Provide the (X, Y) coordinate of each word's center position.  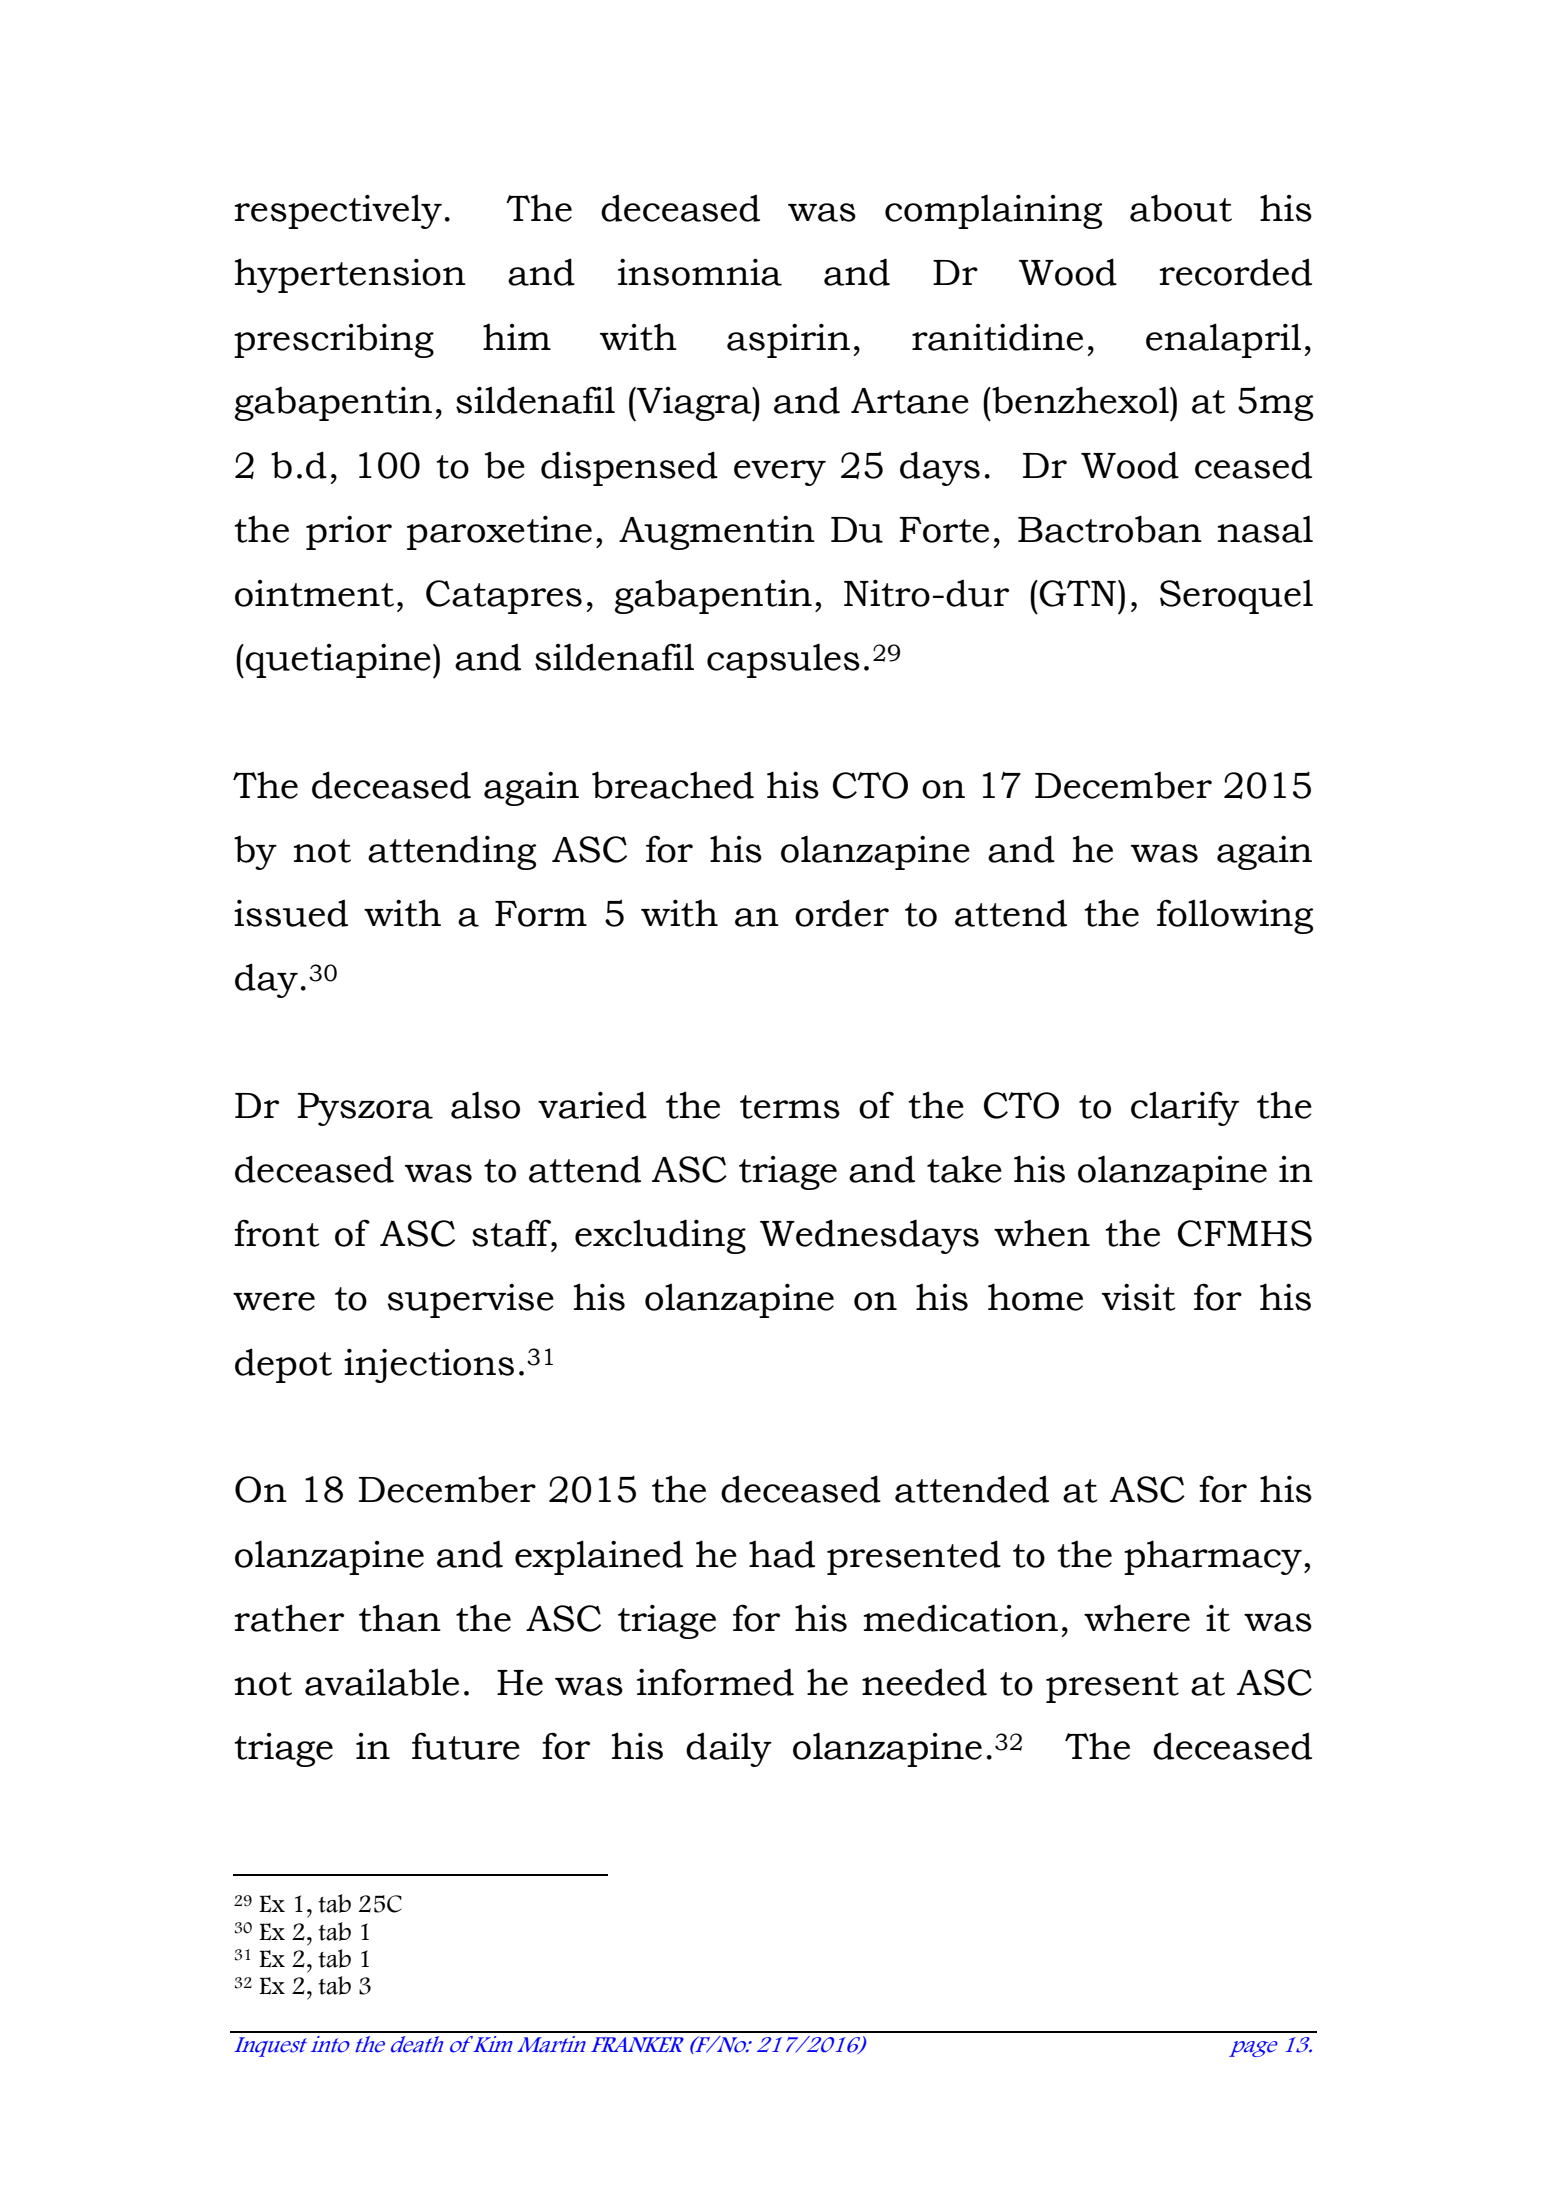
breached (673, 785)
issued (291, 913)
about (1181, 208)
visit (1138, 1297)
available (382, 1682)
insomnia (700, 272)
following (1235, 916)
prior (349, 533)
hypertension (350, 275)
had (782, 1554)
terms (790, 1107)
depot (283, 1365)
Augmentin (717, 533)
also (485, 1105)
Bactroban (1110, 529)
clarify (1185, 1108)
